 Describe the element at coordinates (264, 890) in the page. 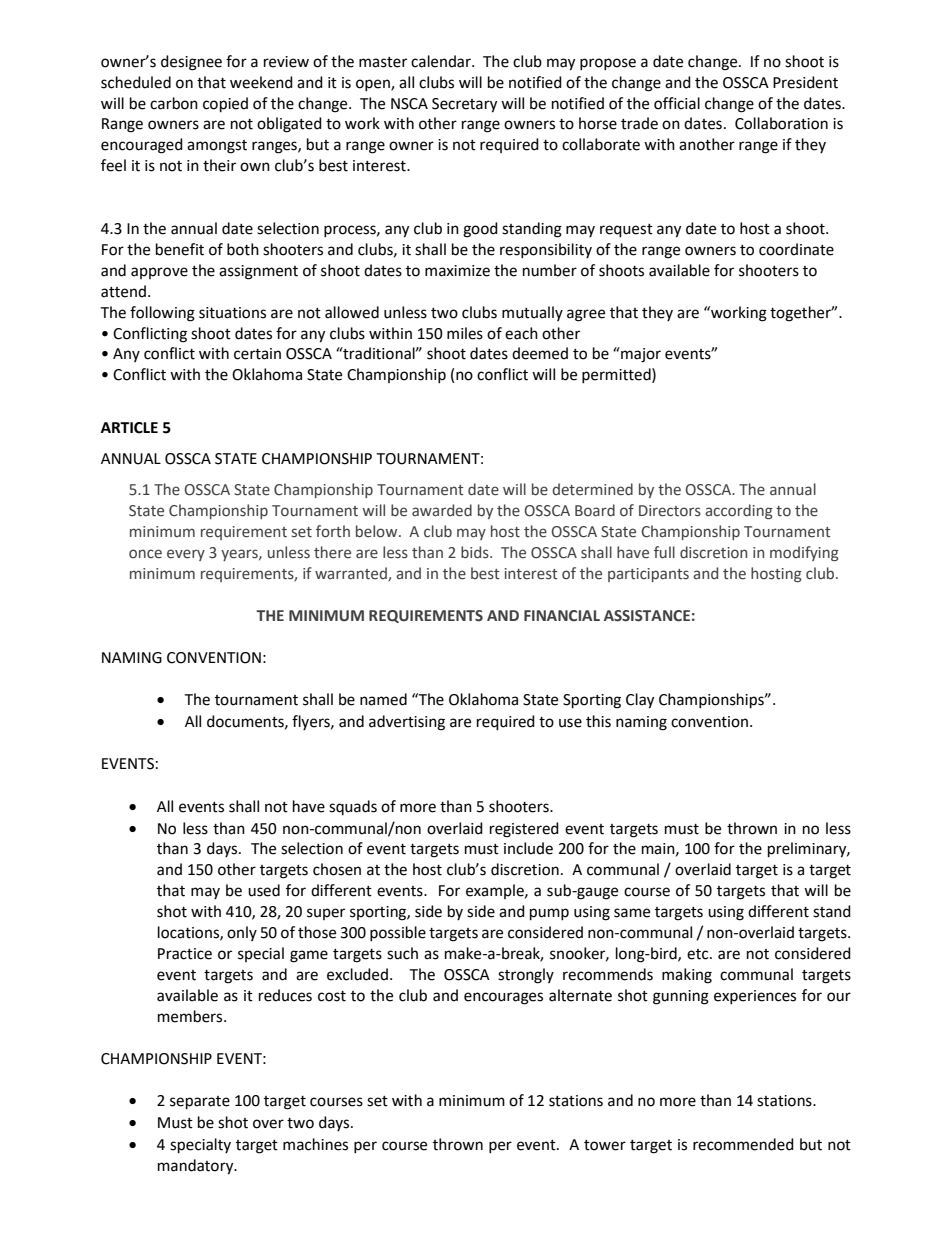

I see `used` at that location.
